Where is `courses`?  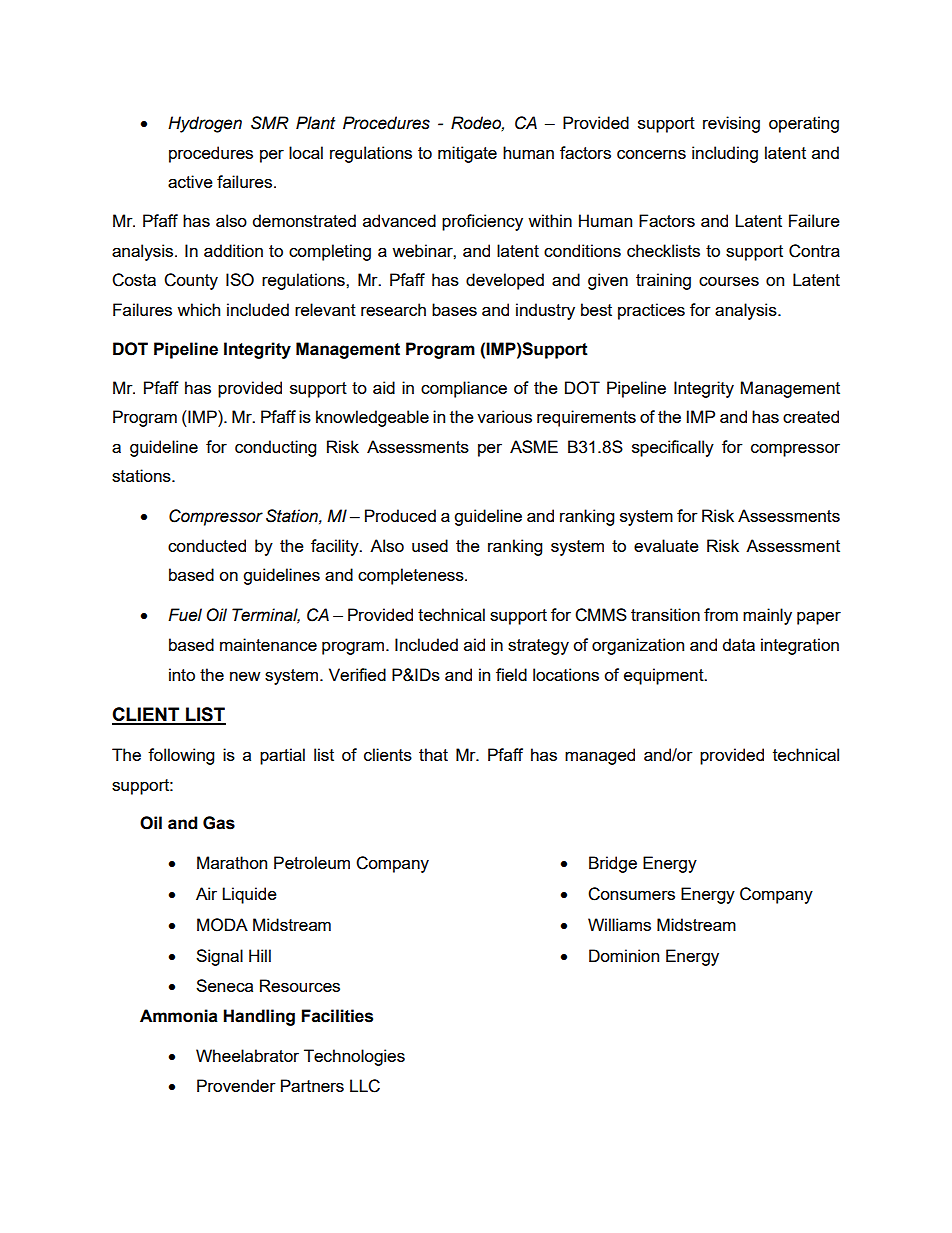 courses is located at coordinates (729, 281).
